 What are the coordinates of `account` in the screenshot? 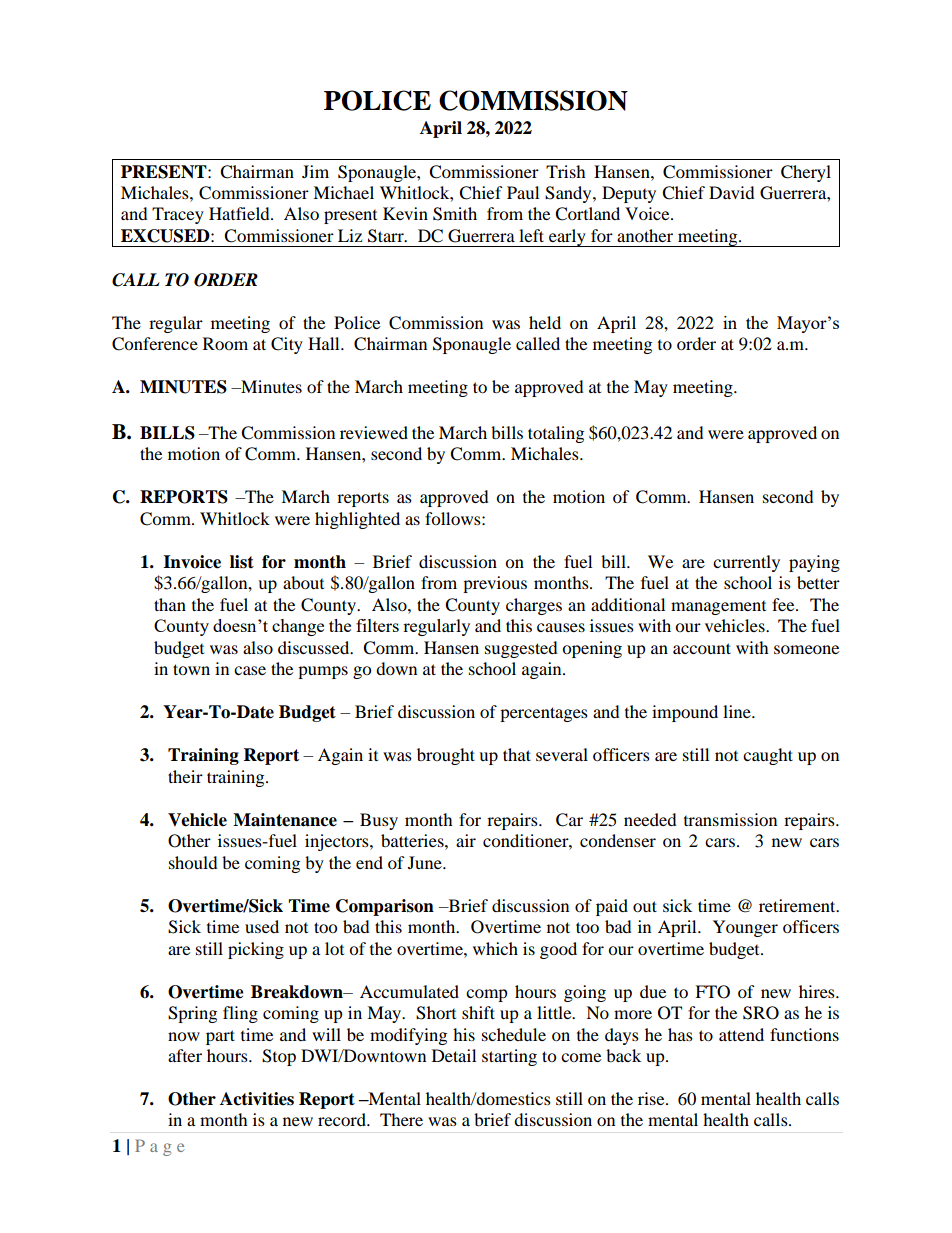 It's located at (702, 648).
